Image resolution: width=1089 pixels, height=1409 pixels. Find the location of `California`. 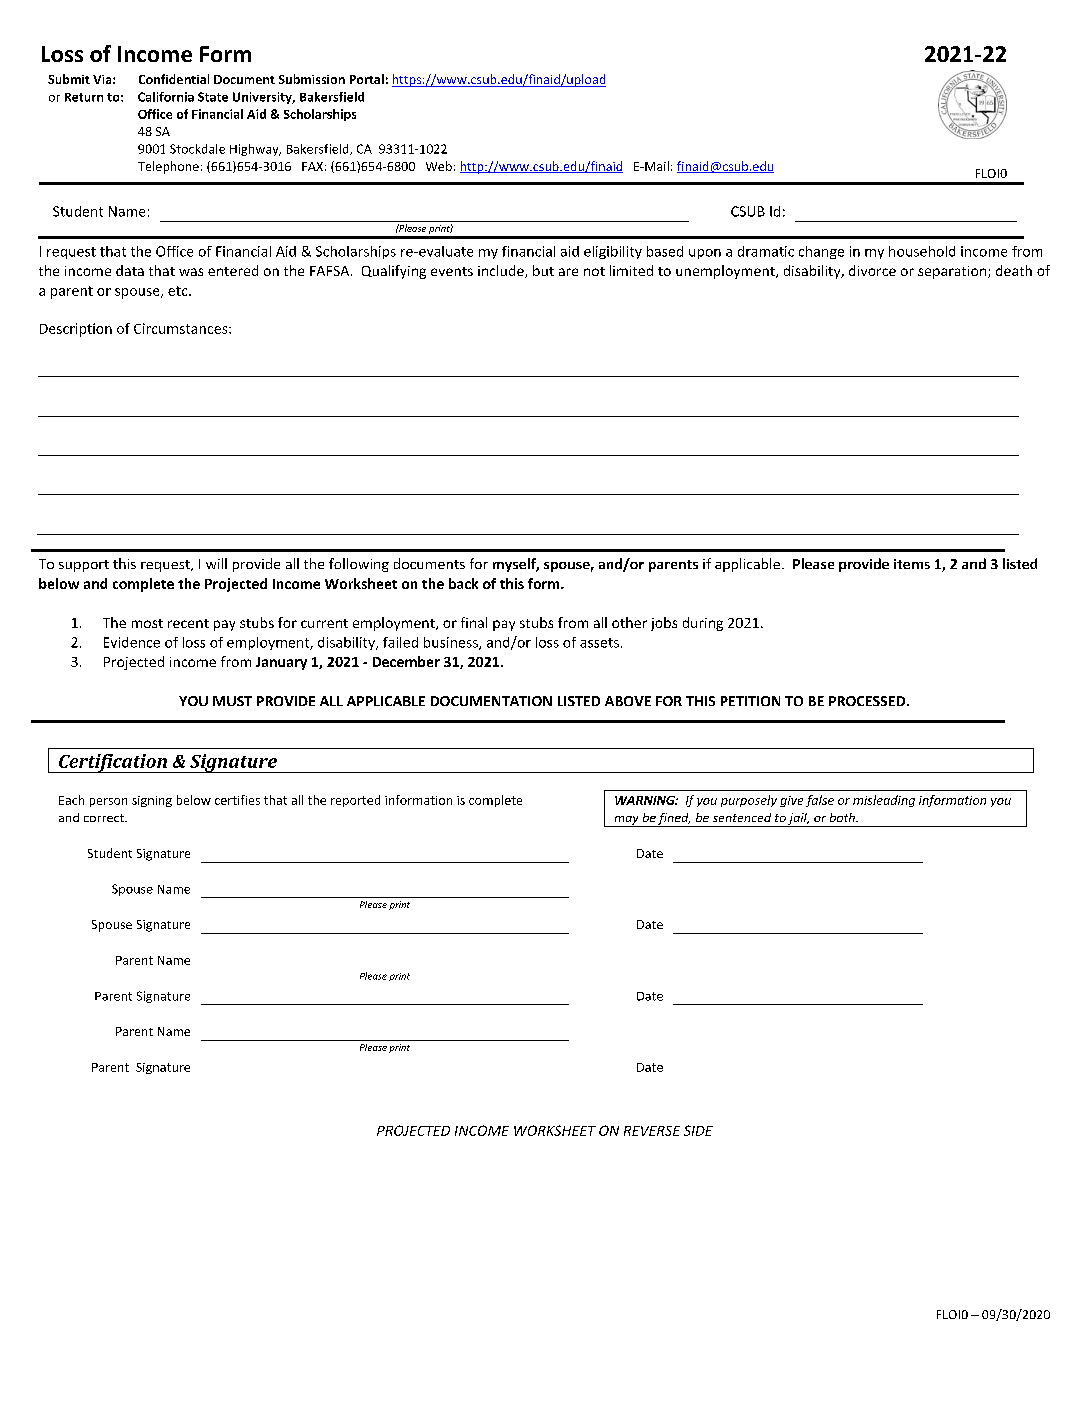

California is located at coordinates (166, 97).
